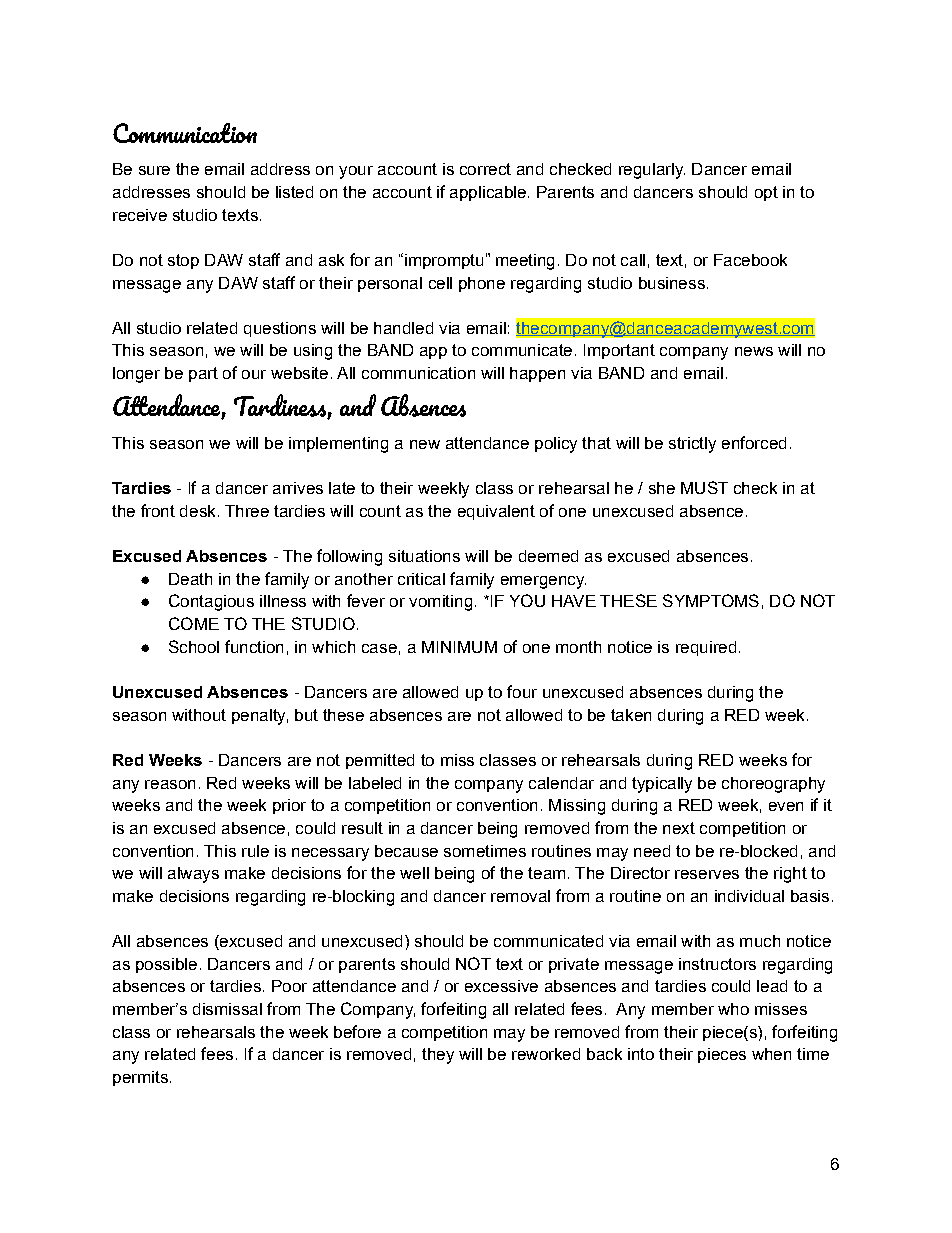  Describe the element at coordinates (154, 170) in the screenshot. I see `sure` at that location.
